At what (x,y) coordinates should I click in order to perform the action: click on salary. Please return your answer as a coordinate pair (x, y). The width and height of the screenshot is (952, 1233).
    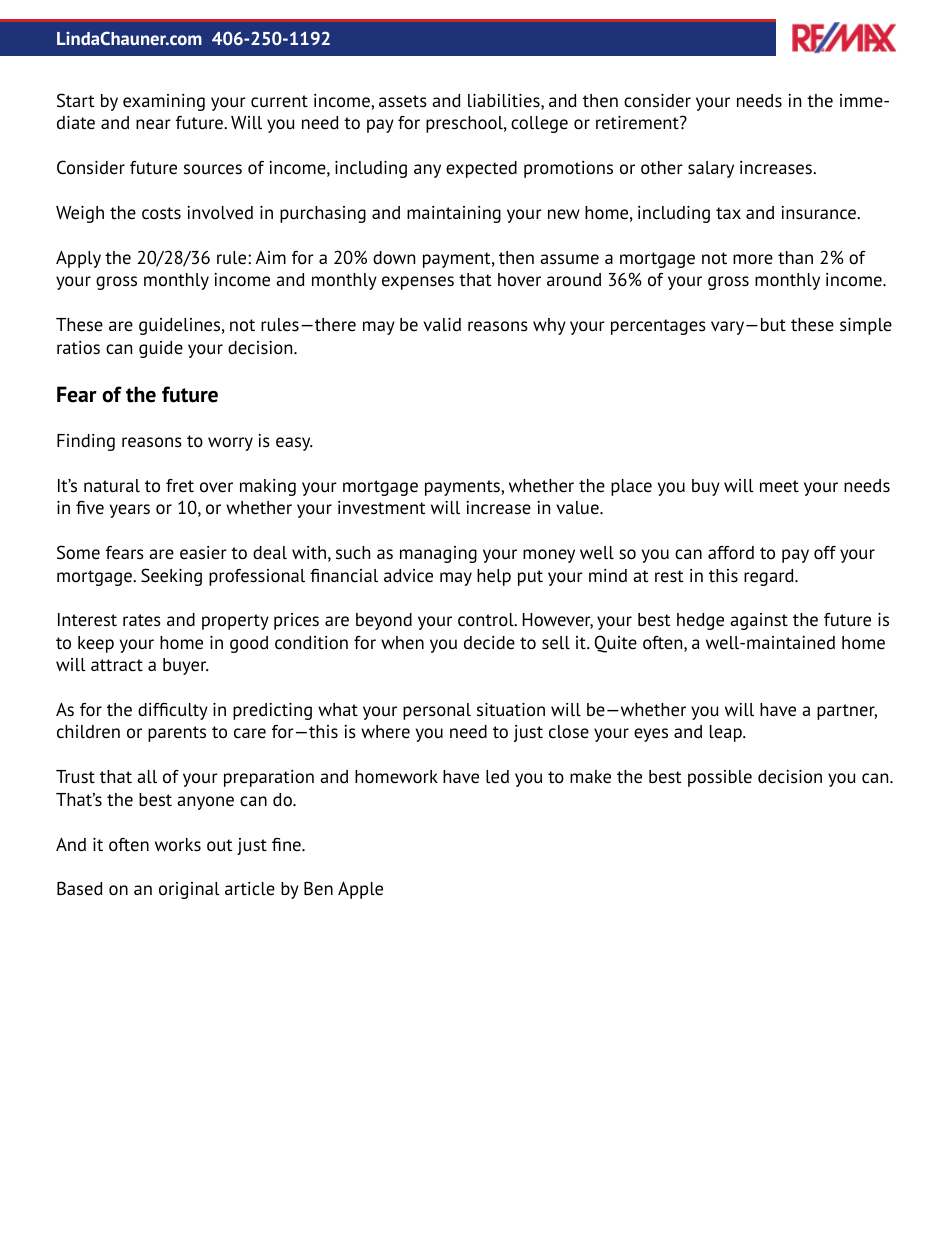
    Looking at the image, I should click on (711, 169).
